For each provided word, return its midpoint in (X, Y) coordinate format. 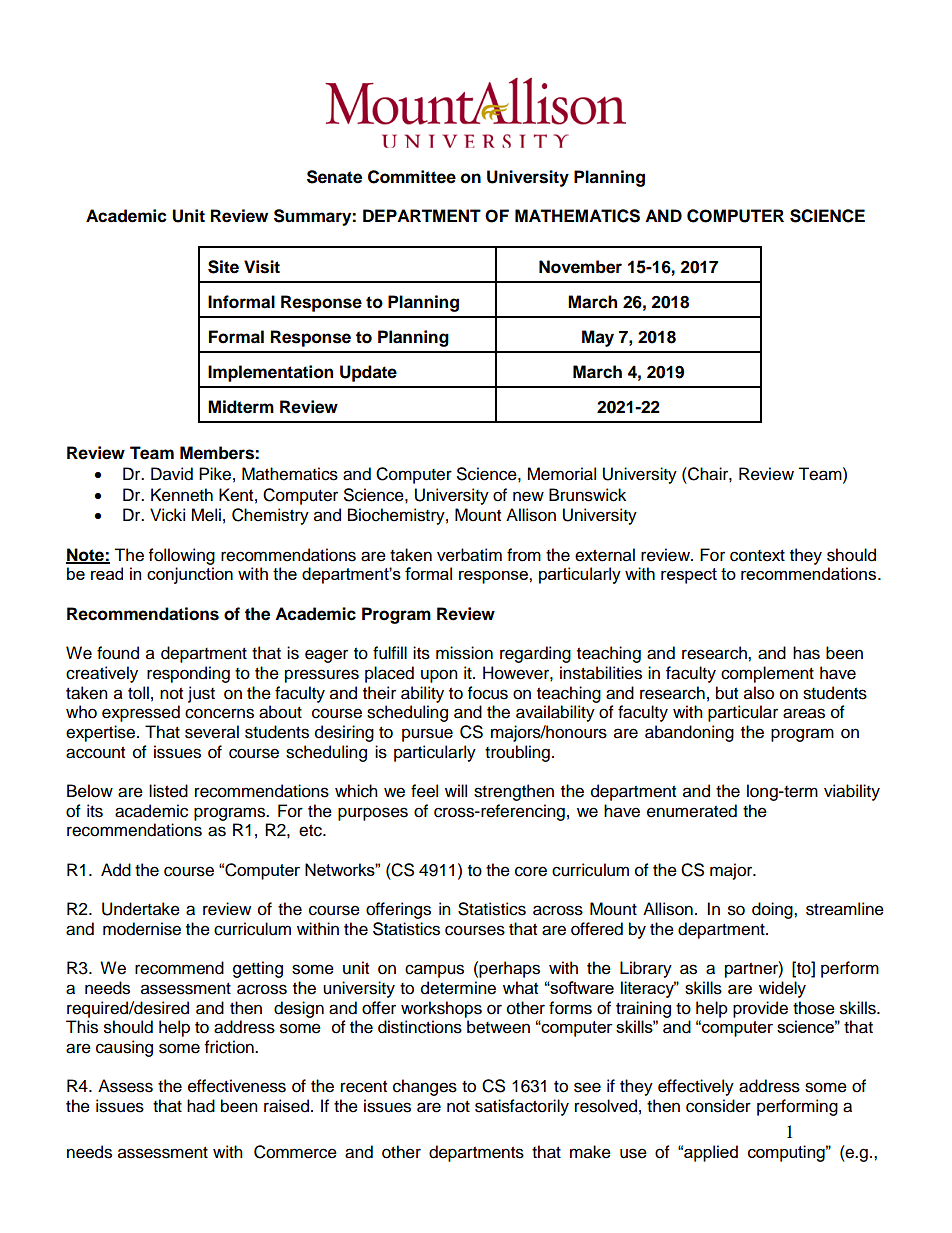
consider (718, 1106)
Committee (412, 177)
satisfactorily (522, 1107)
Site (223, 267)
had (201, 1106)
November (580, 267)
